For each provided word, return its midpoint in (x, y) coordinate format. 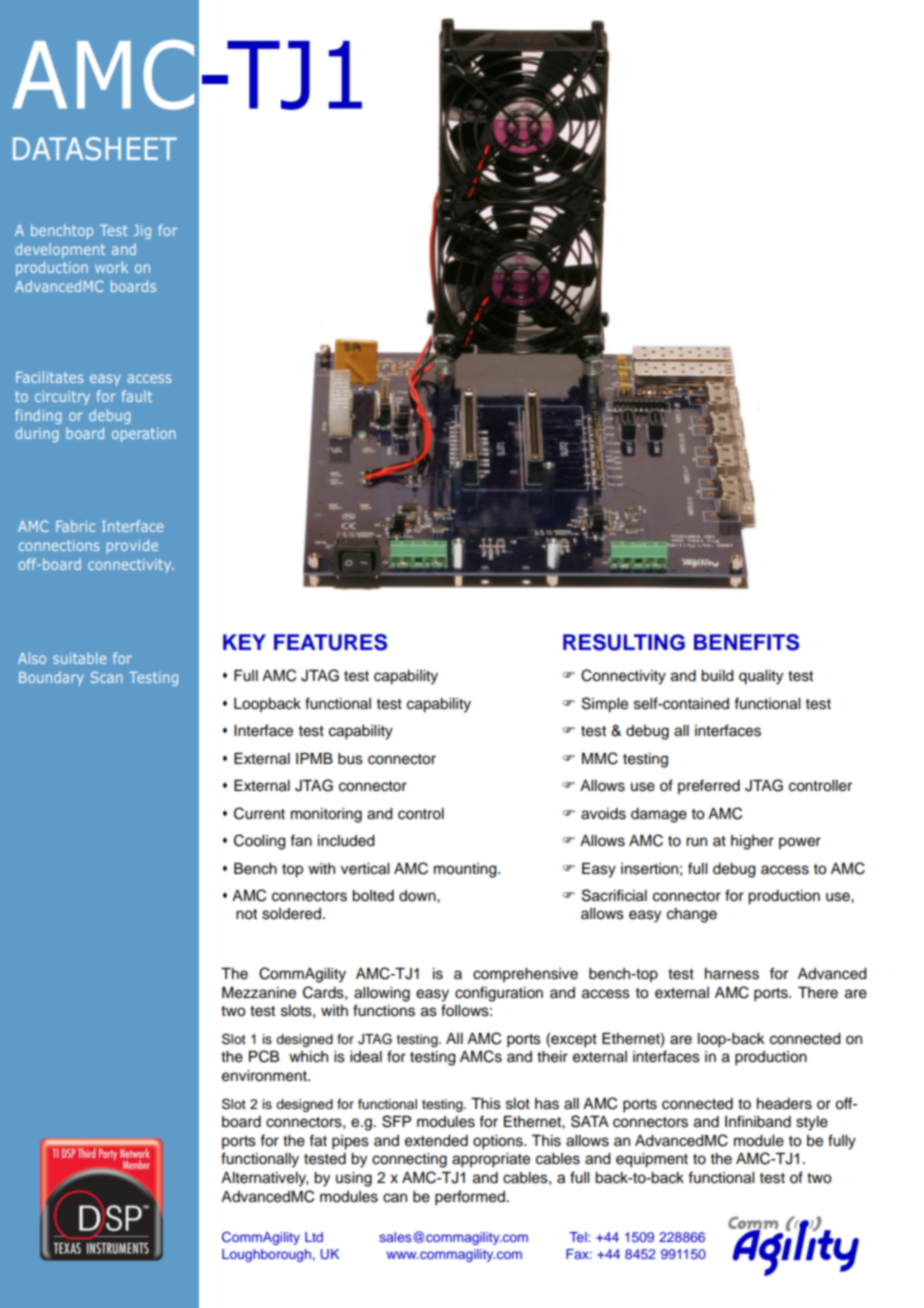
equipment (652, 1160)
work (111, 267)
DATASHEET (95, 148)
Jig (142, 232)
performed (470, 1198)
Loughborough (266, 1255)
